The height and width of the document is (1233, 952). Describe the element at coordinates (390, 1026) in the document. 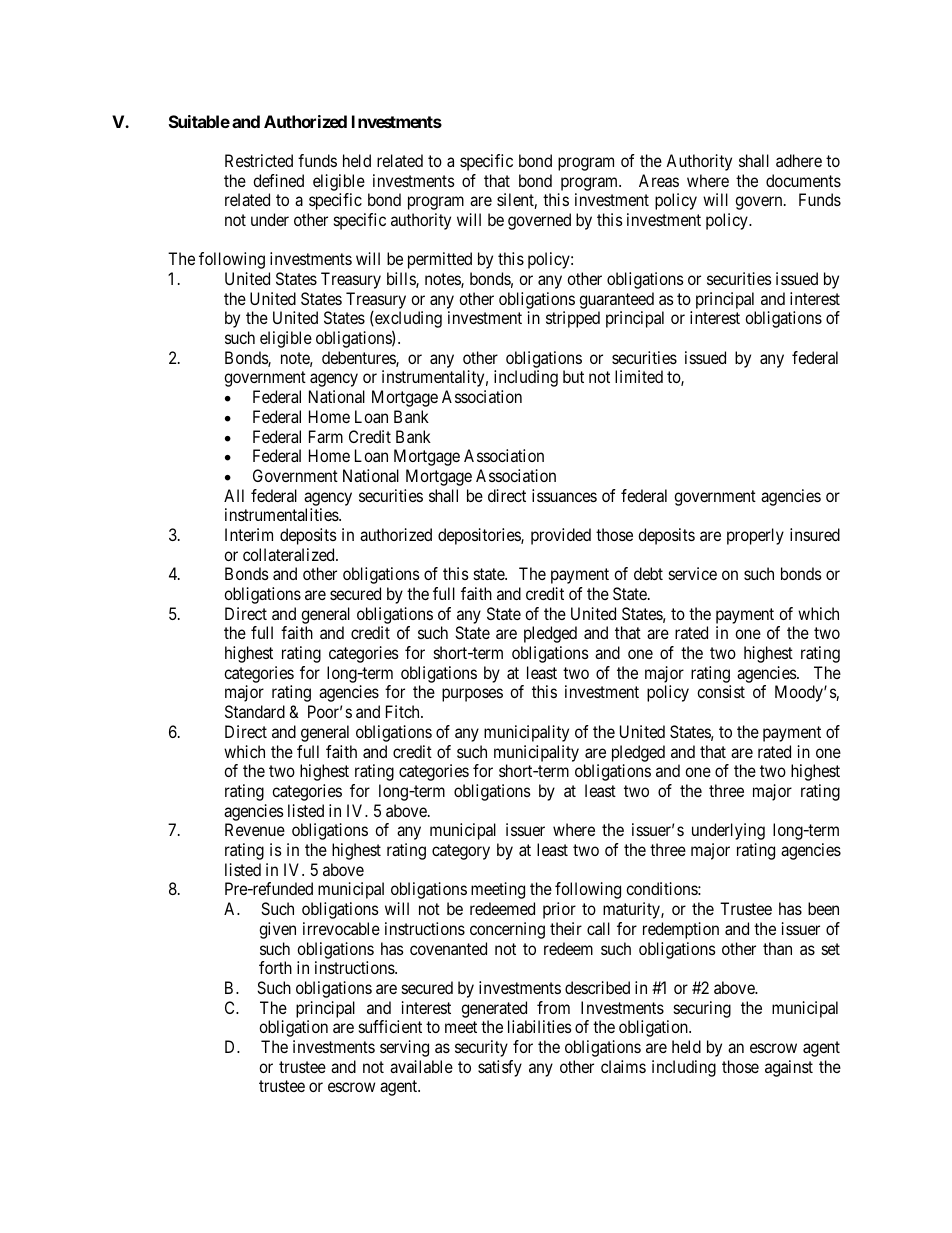

I see `sufficient` at that location.
